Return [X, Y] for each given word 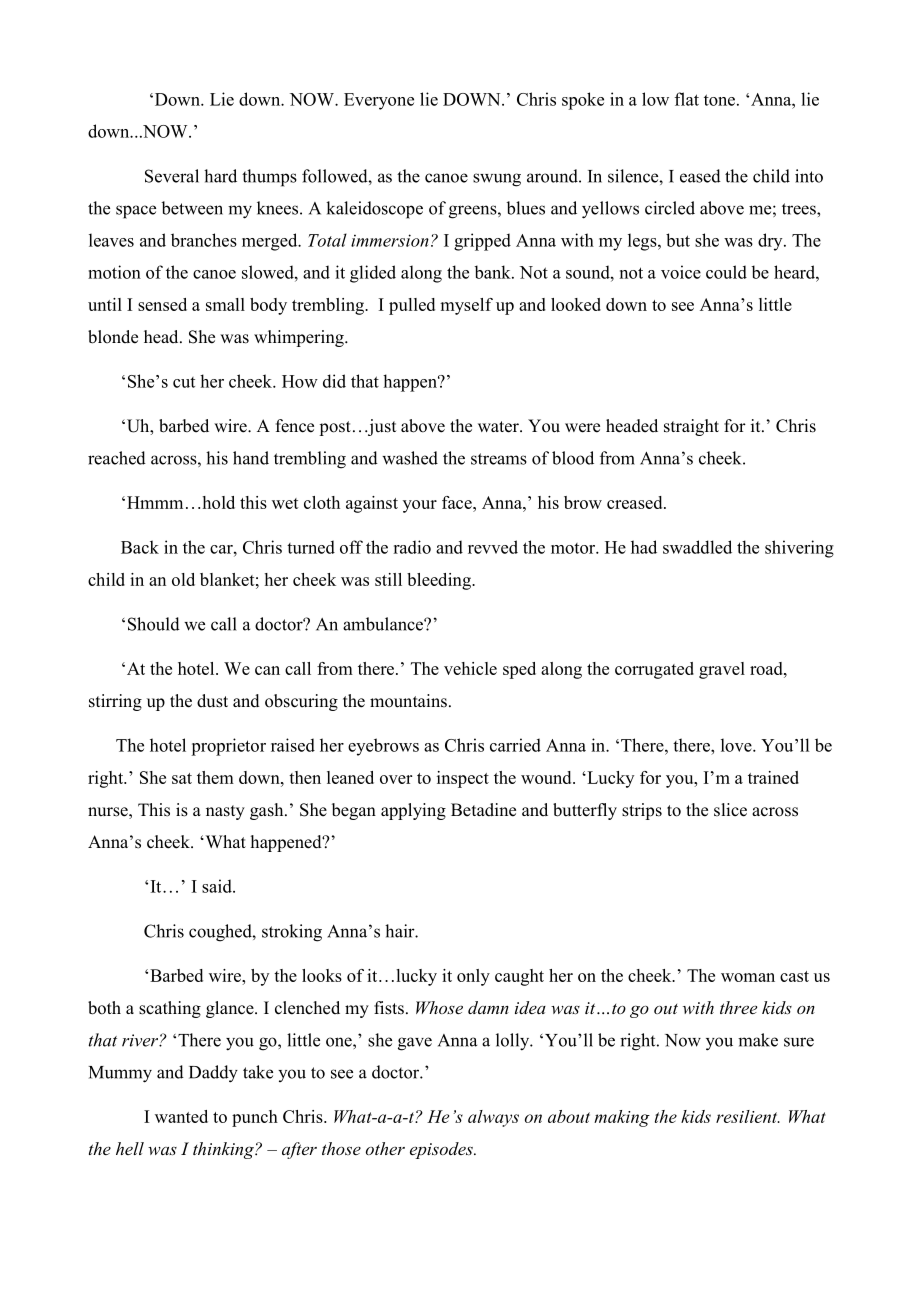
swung [497, 180]
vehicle [470, 668]
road [767, 668]
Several [172, 176]
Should [154, 624]
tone [721, 100]
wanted [181, 1116]
